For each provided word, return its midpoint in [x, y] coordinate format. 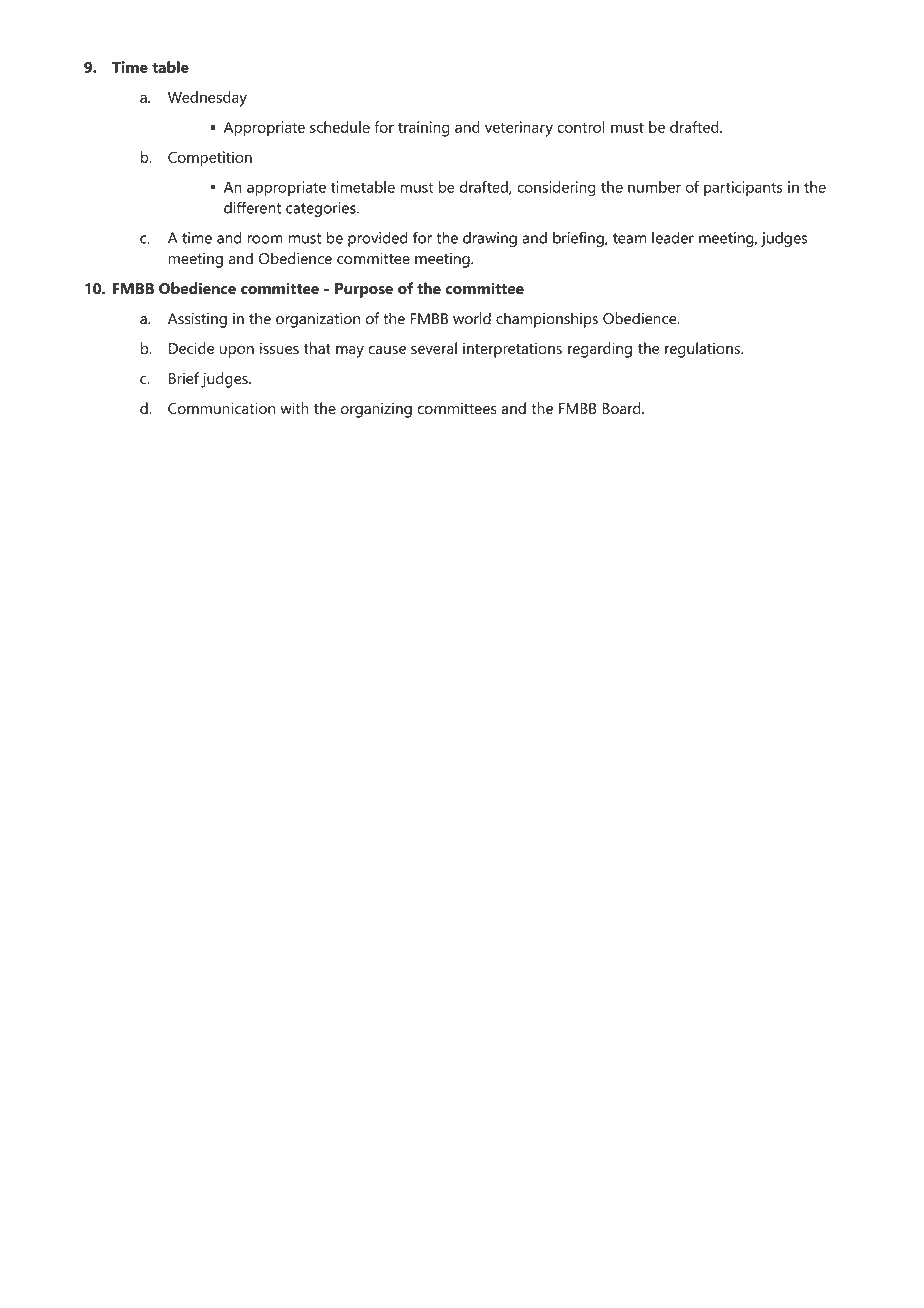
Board [622, 408]
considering [556, 189]
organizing [376, 410]
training [424, 129]
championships [547, 320]
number [654, 187]
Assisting [197, 320]
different [252, 207]
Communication [221, 408]
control [581, 127]
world [472, 318]
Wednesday [207, 99]
